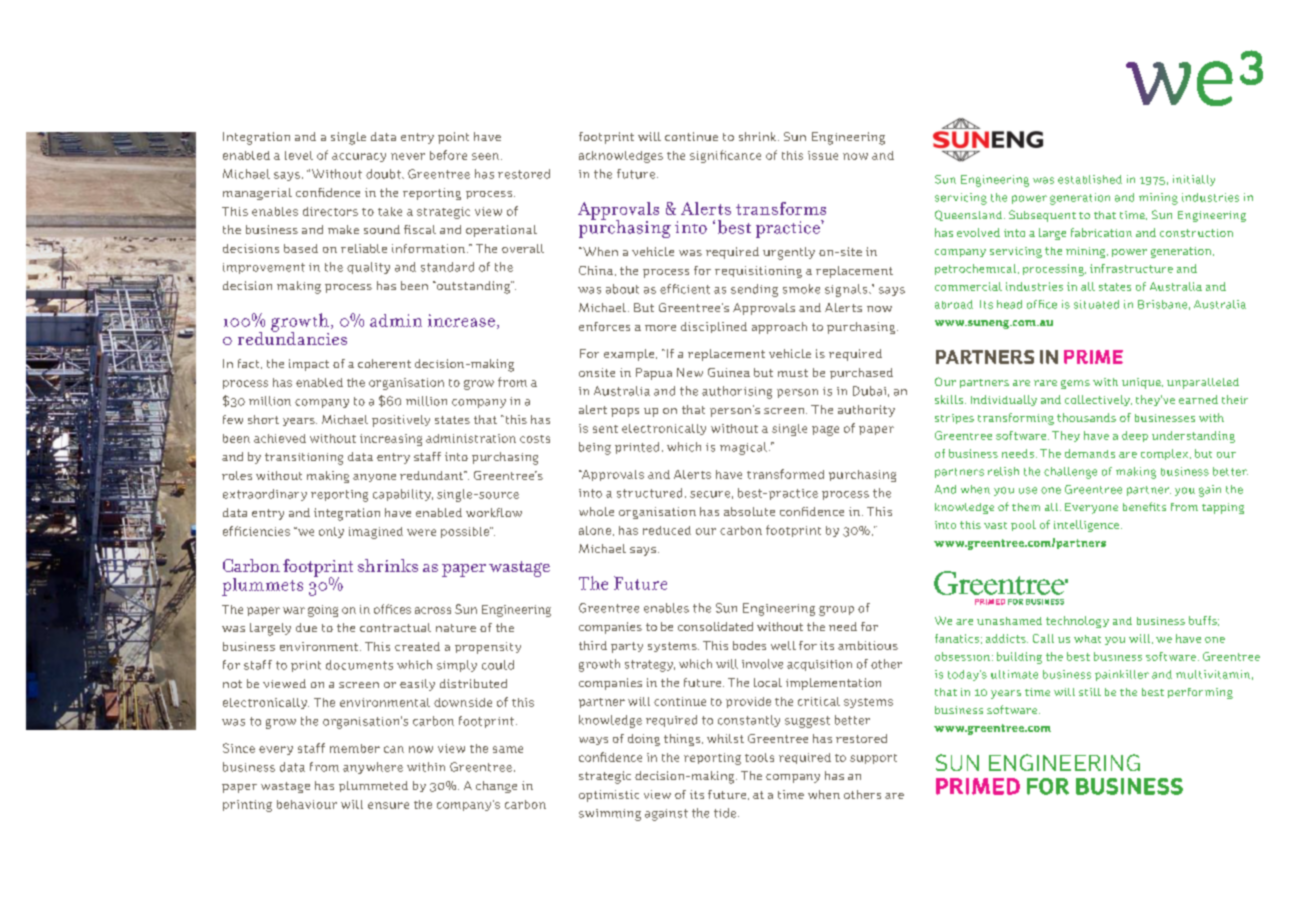  I want to click on established, so click(1090, 179).
